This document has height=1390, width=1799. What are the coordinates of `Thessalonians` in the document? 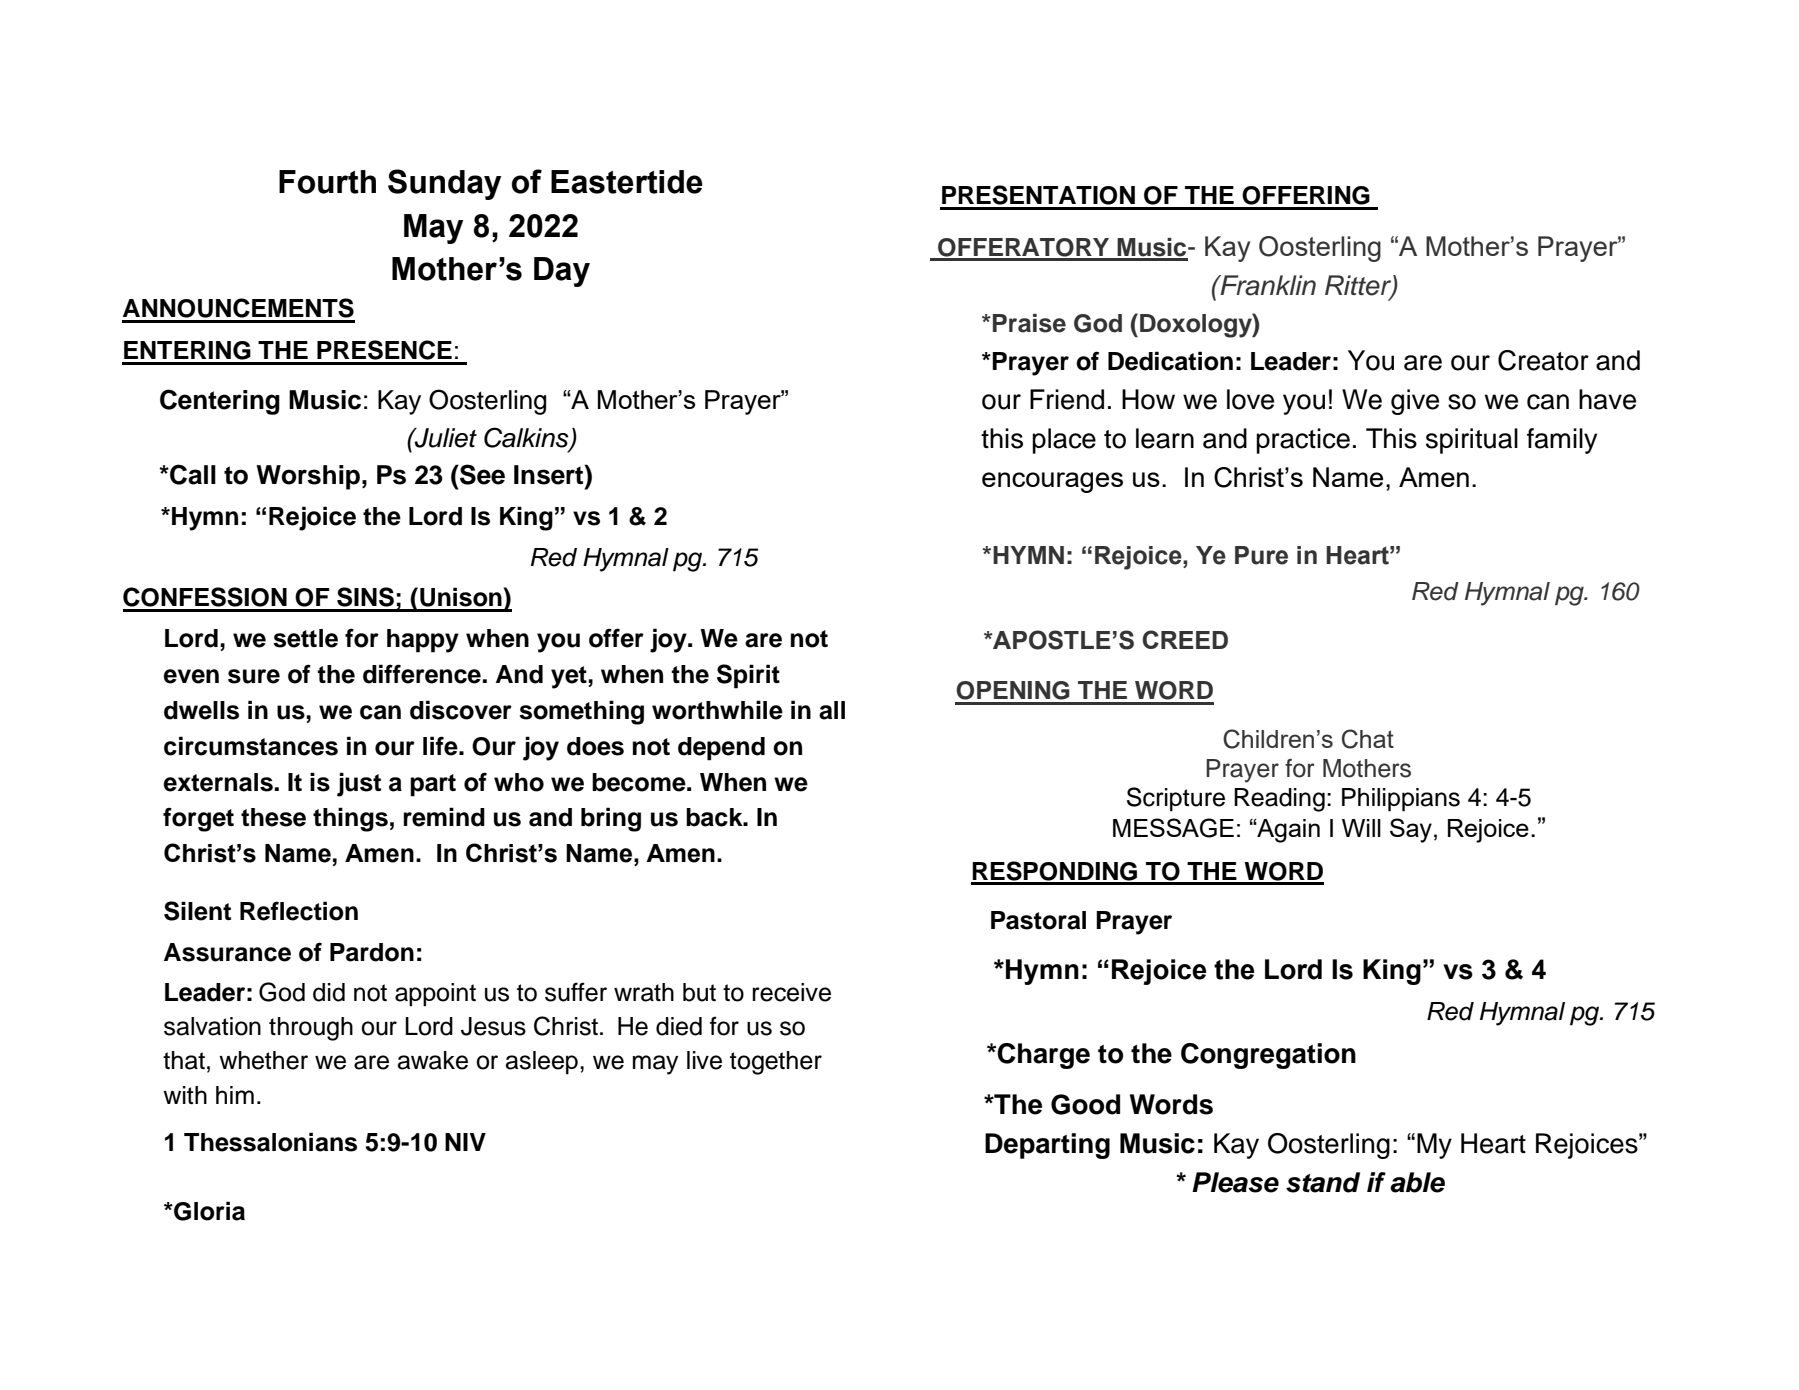 It's located at (270, 1142).
